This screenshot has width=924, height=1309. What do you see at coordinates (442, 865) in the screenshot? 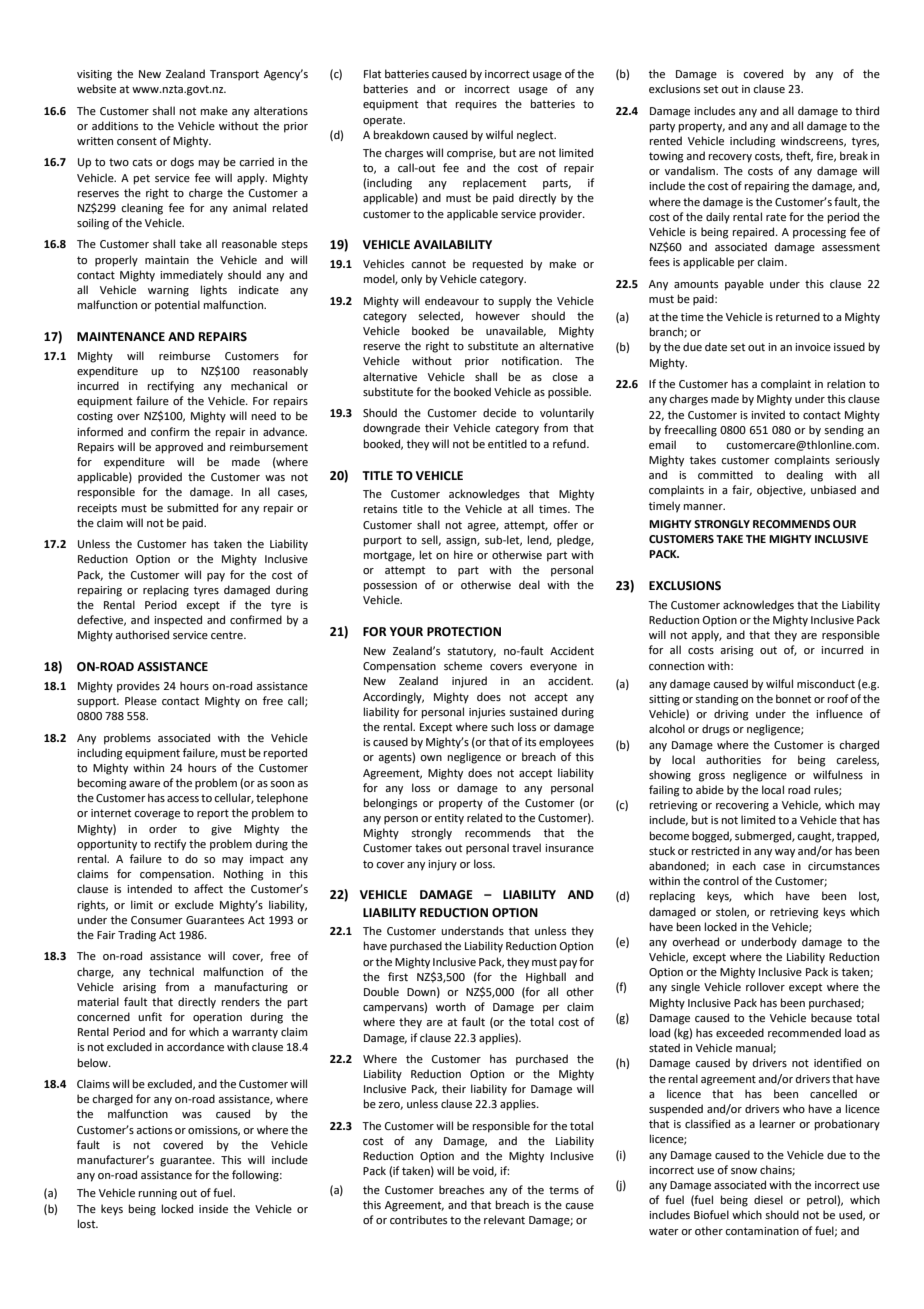
I see `injury` at bounding box center [442, 865].
